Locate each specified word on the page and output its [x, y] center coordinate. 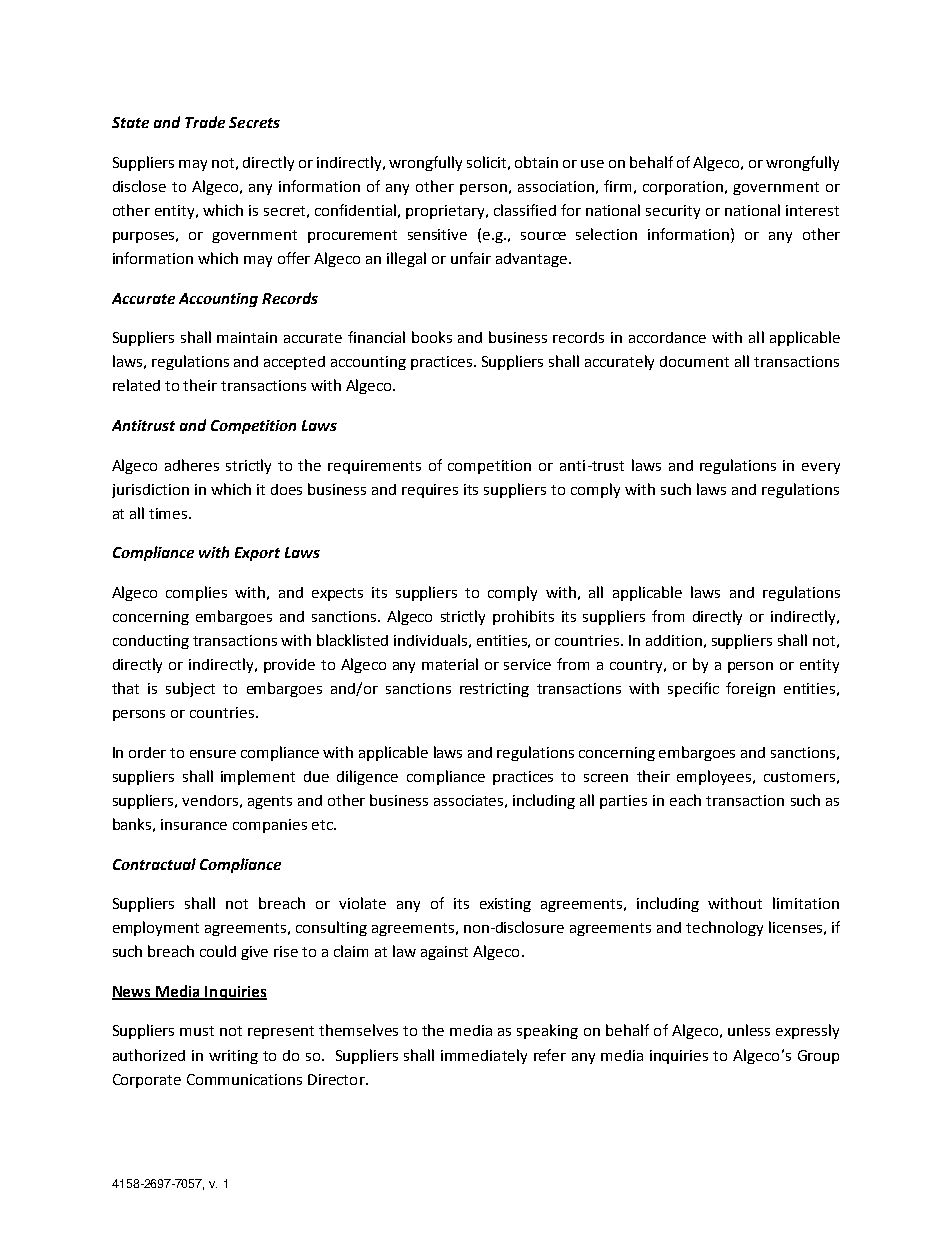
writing [233, 1057]
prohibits [523, 617]
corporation [684, 188]
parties [623, 802]
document [694, 361]
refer [550, 1055]
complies [196, 593]
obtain [536, 162]
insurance [194, 824]
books [432, 337]
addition [674, 640]
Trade [205, 122]
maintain [247, 337]
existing [505, 905]
